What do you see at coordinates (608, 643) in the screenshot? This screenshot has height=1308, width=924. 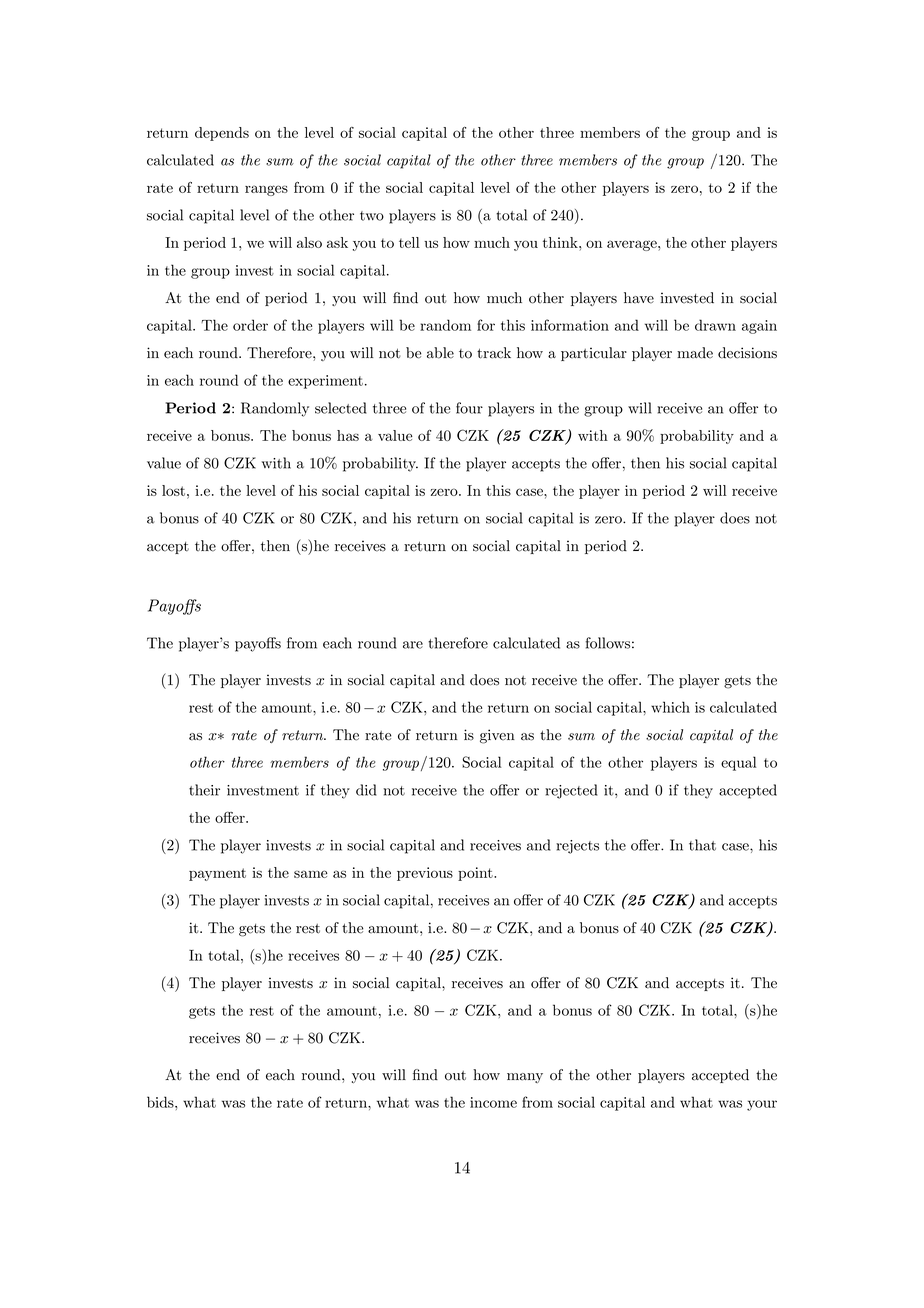 I see `follows` at bounding box center [608, 643].
